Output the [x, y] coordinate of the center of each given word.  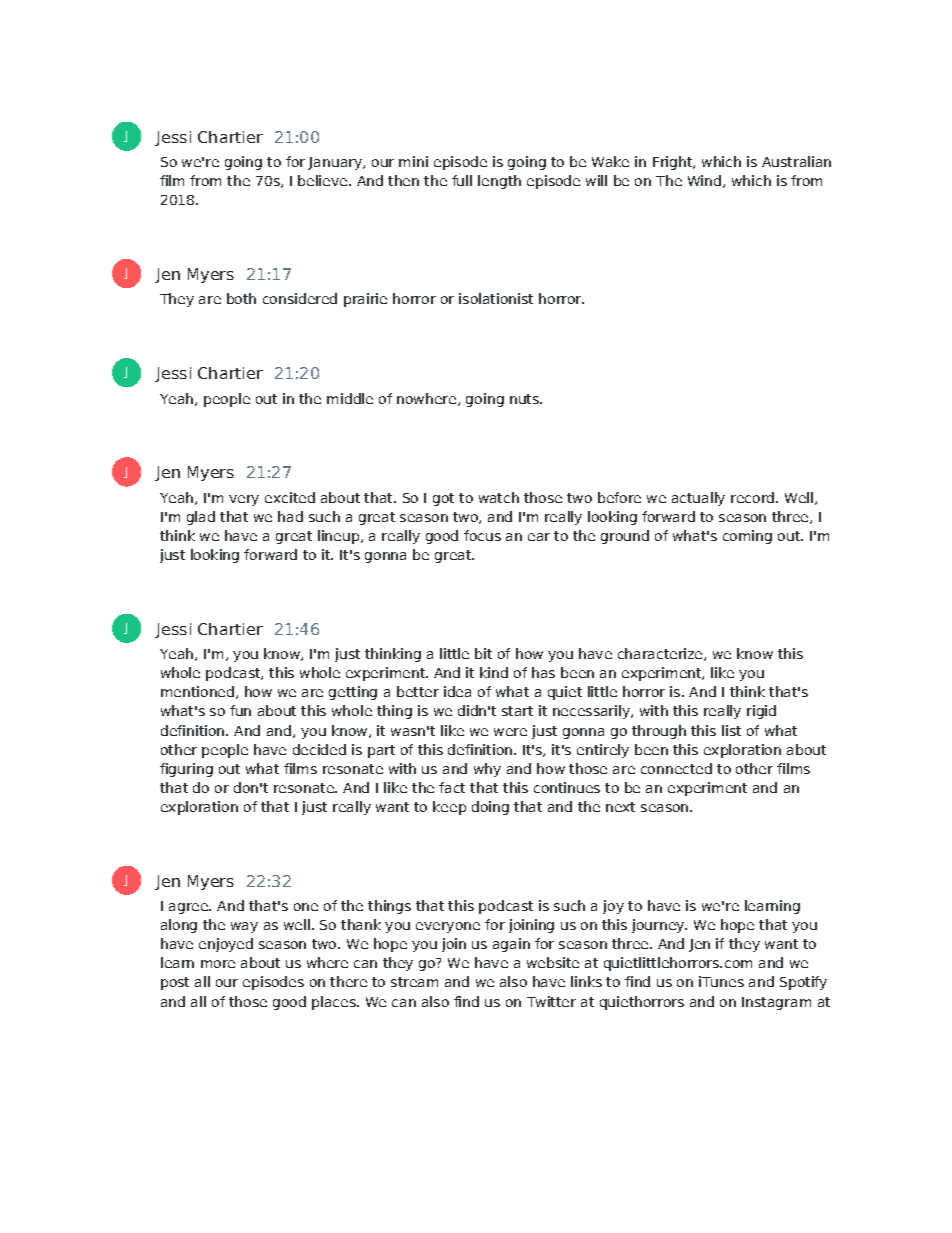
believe [322, 180]
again [511, 945]
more [218, 964]
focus [482, 535]
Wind [704, 180]
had [290, 516]
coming [747, 537]
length [499, 182]
